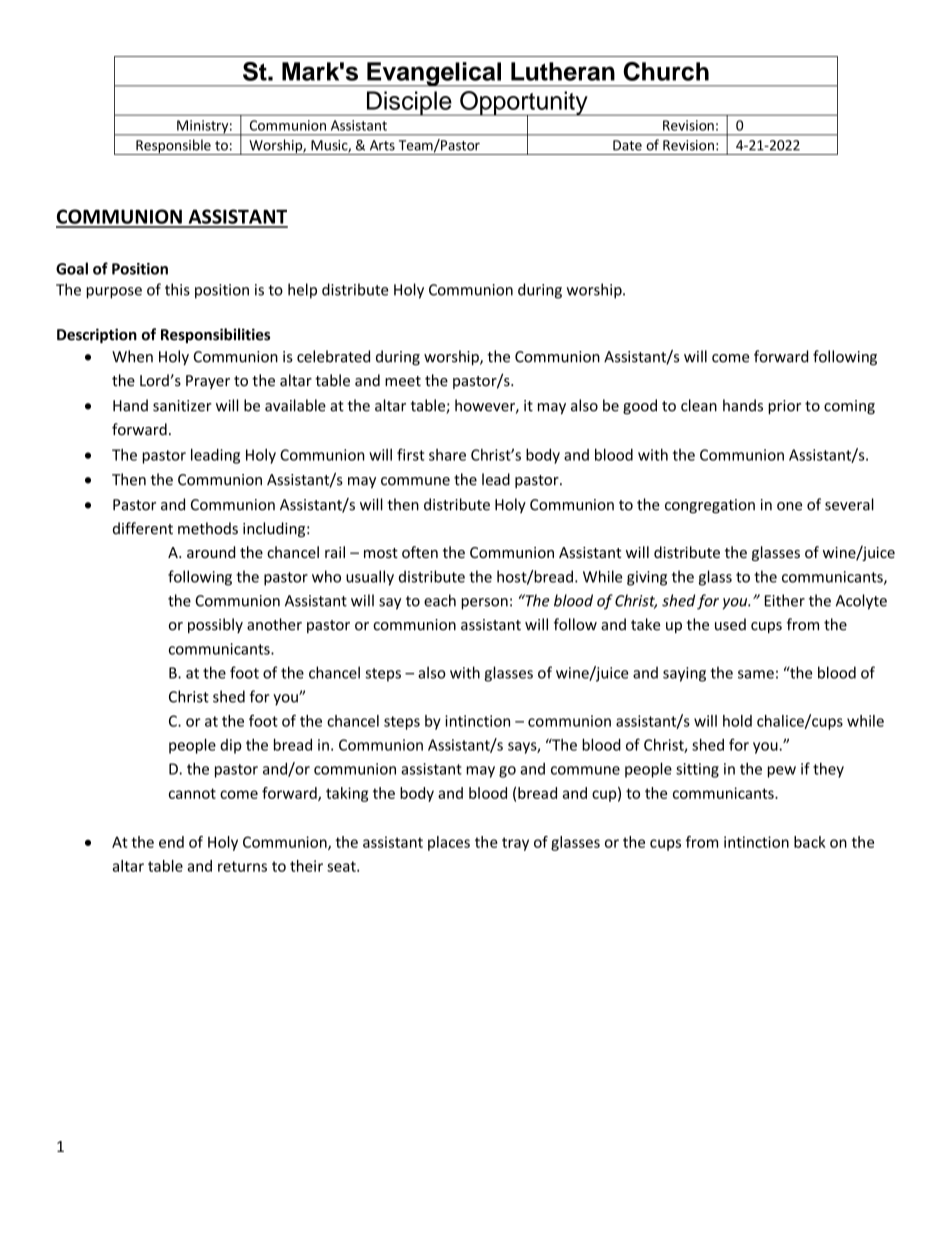 This screenshot has height=1233, width=952. I want to click on Either, so click(785, 600).
